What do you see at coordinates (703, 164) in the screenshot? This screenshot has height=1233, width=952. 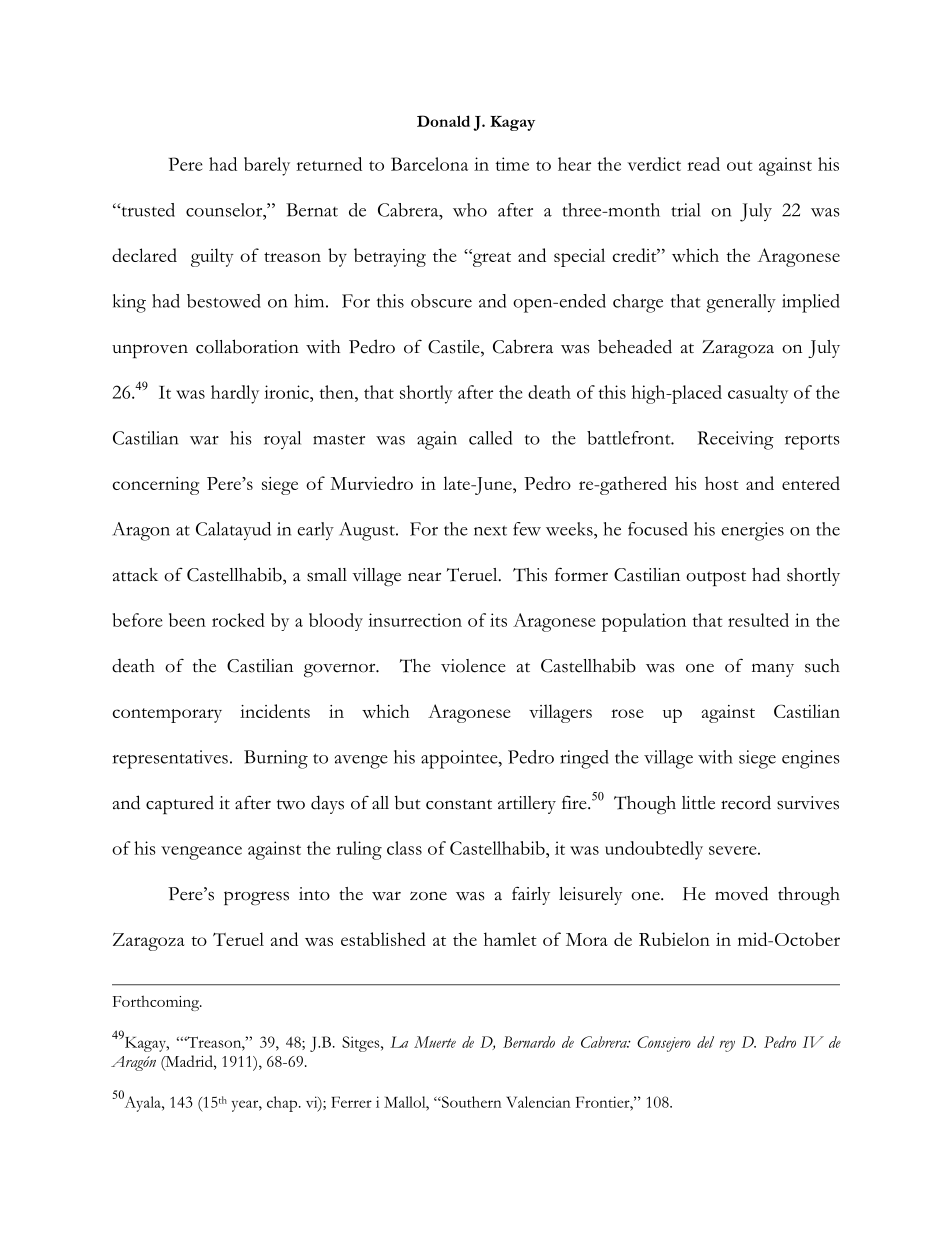 I see `read` at bounding box center [703, 164].
